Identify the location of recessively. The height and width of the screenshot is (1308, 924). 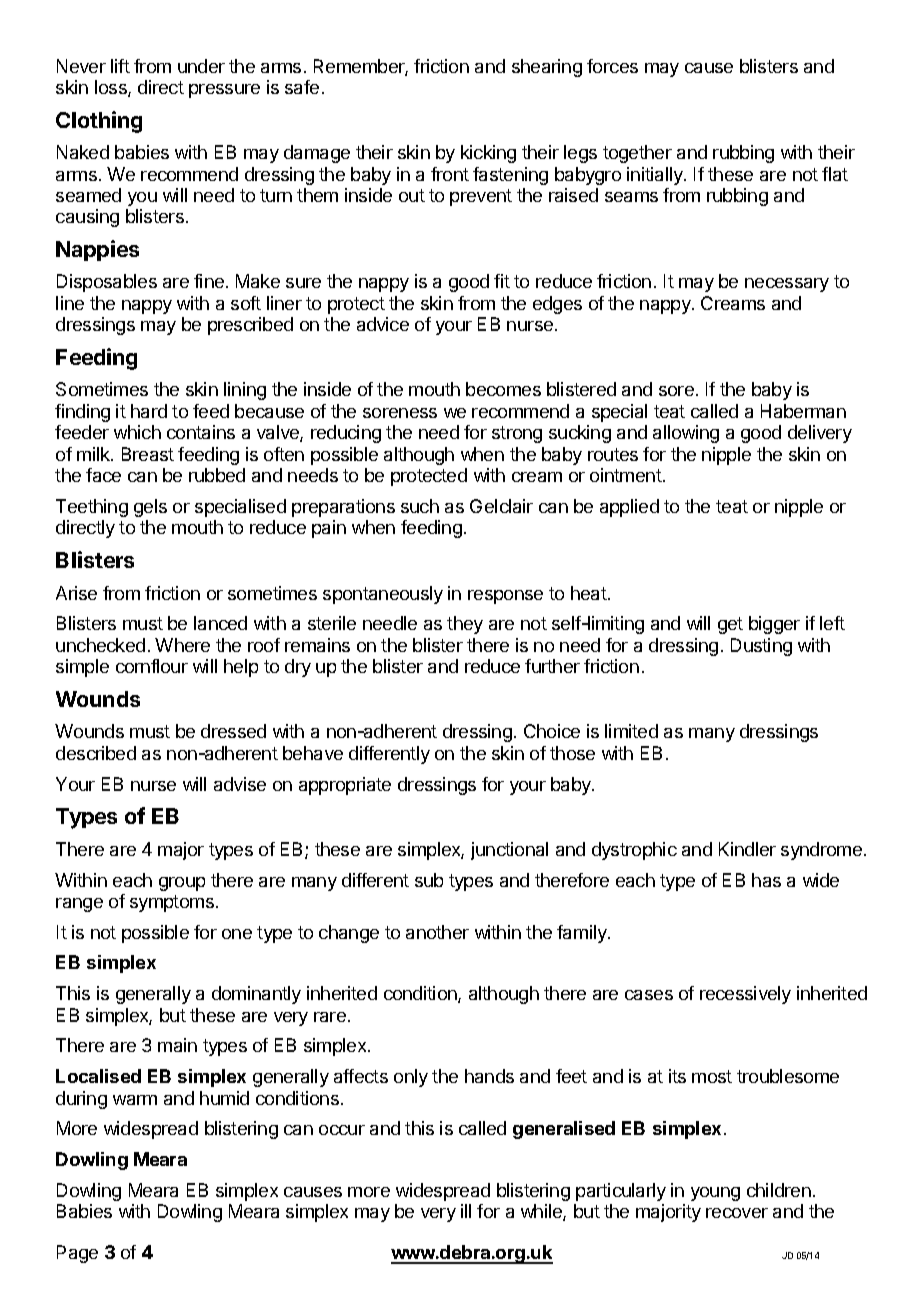
(745, 995).
